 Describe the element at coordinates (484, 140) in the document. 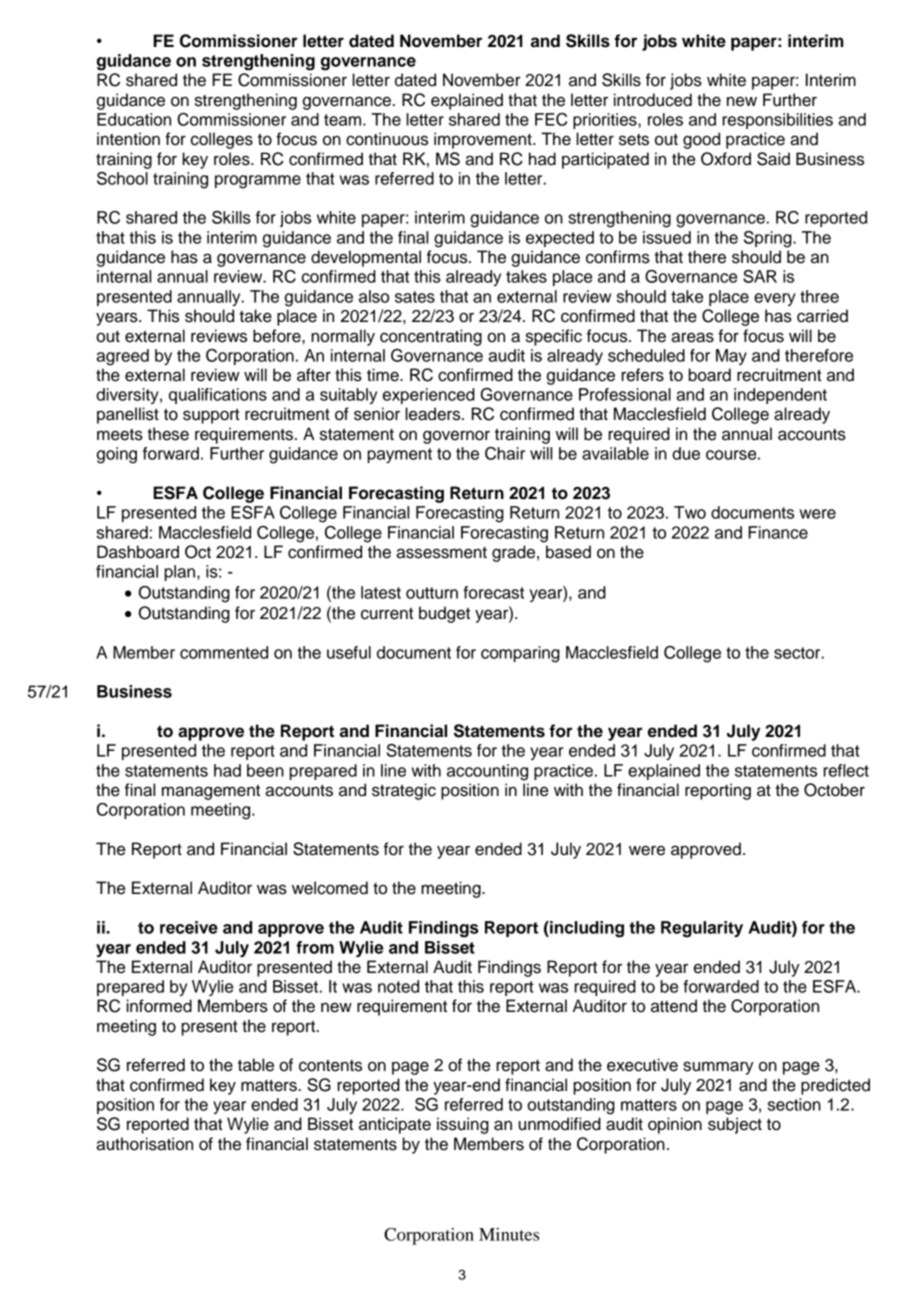

I see `improvement` at that location.
